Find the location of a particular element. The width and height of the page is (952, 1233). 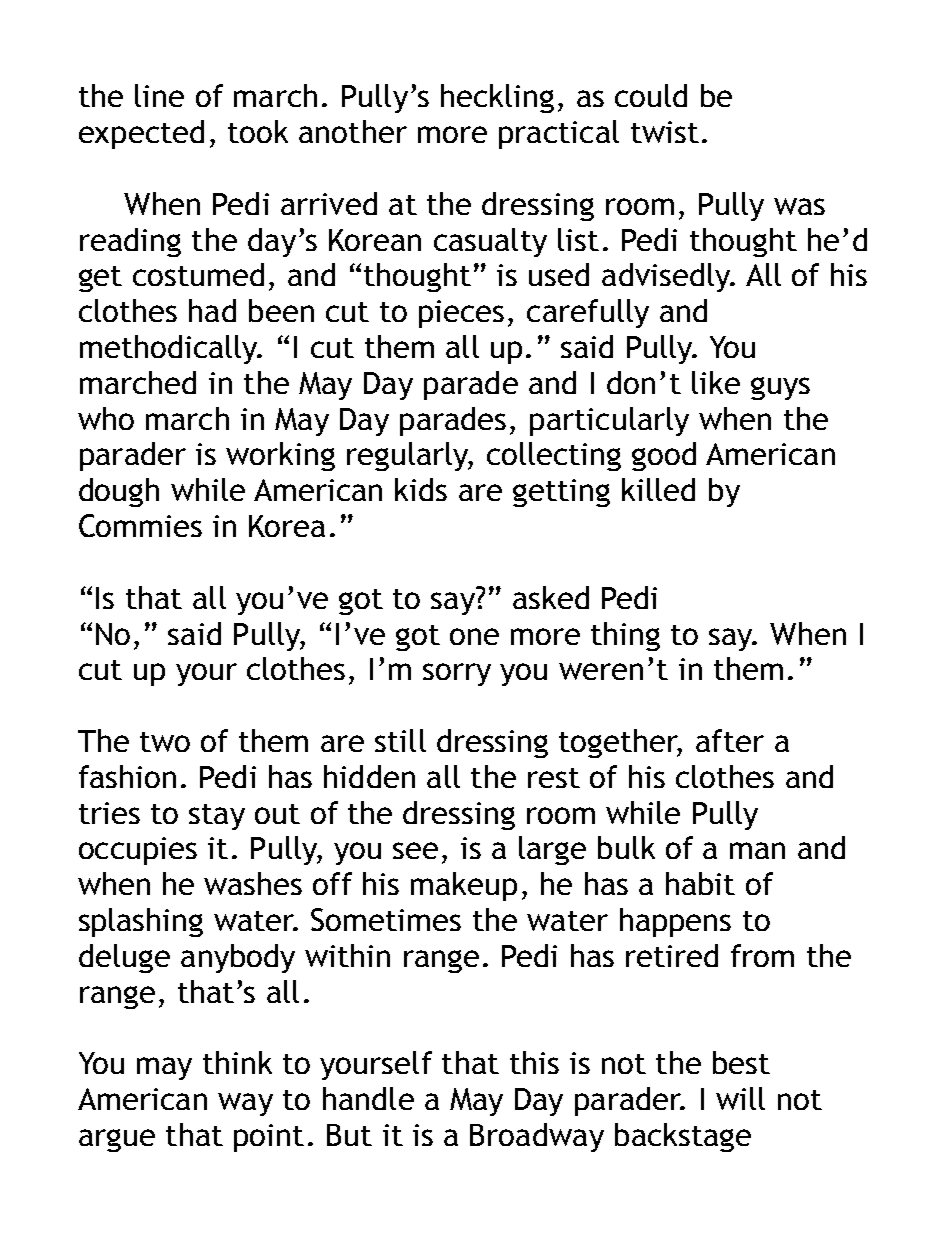

after is located at coordinates (730, 740).
